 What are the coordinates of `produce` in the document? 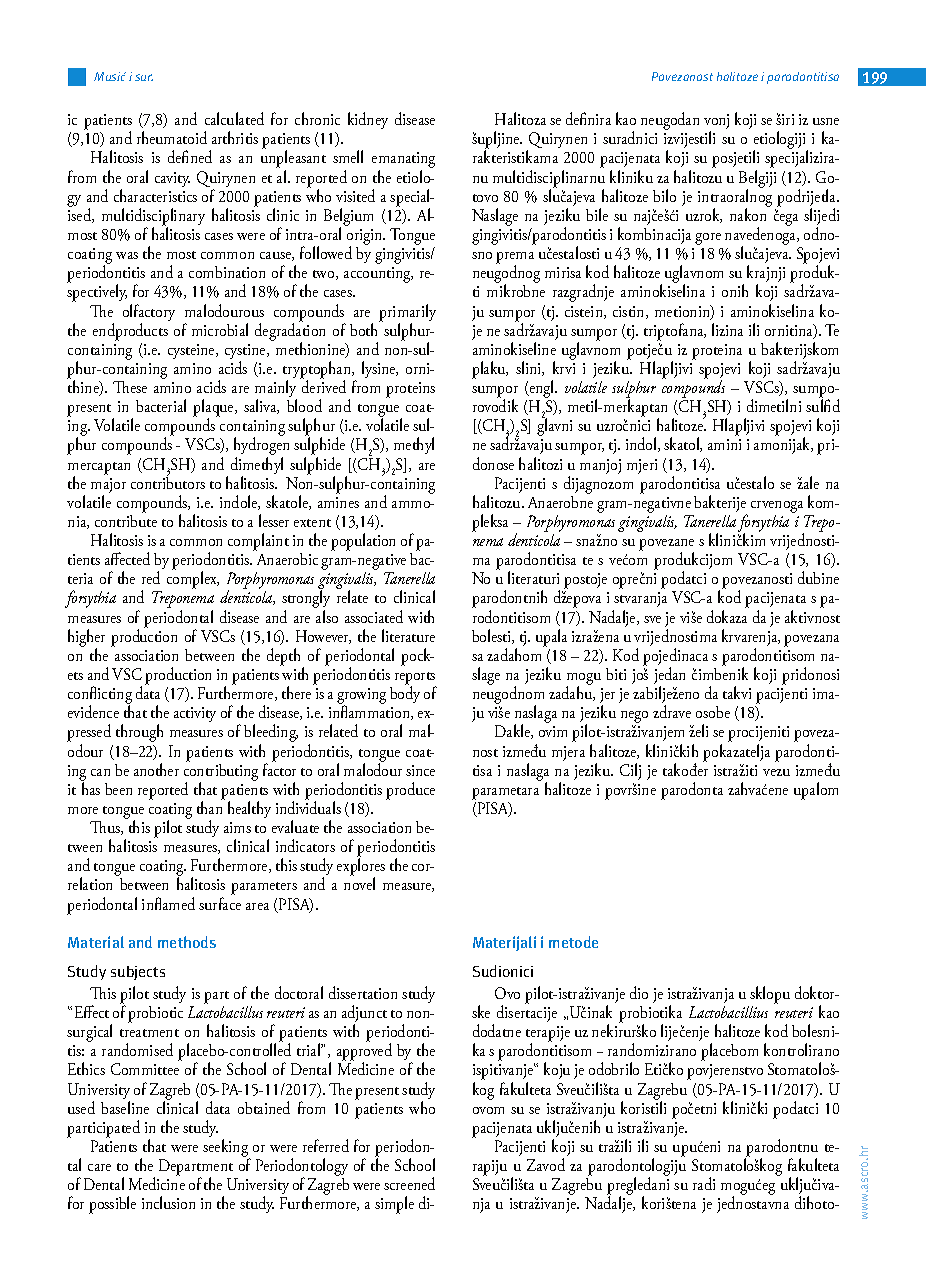 It's located at (410, 791).
